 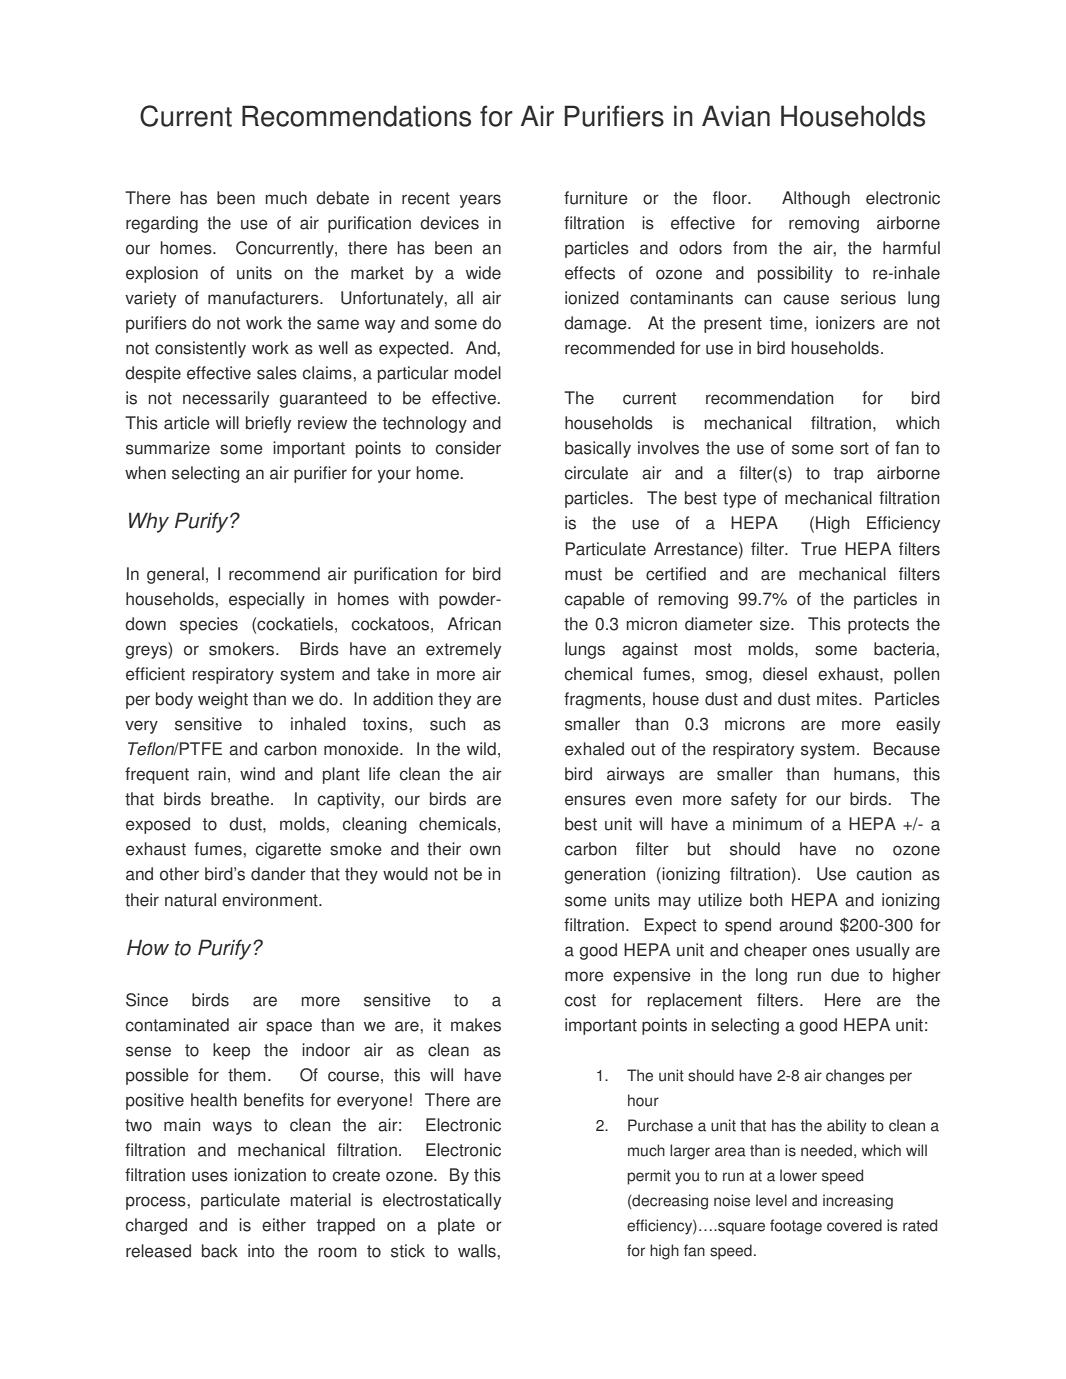 What do you see at coordinates (480, 201) in the image?
I see `years` at bounding box center [480, 201].
